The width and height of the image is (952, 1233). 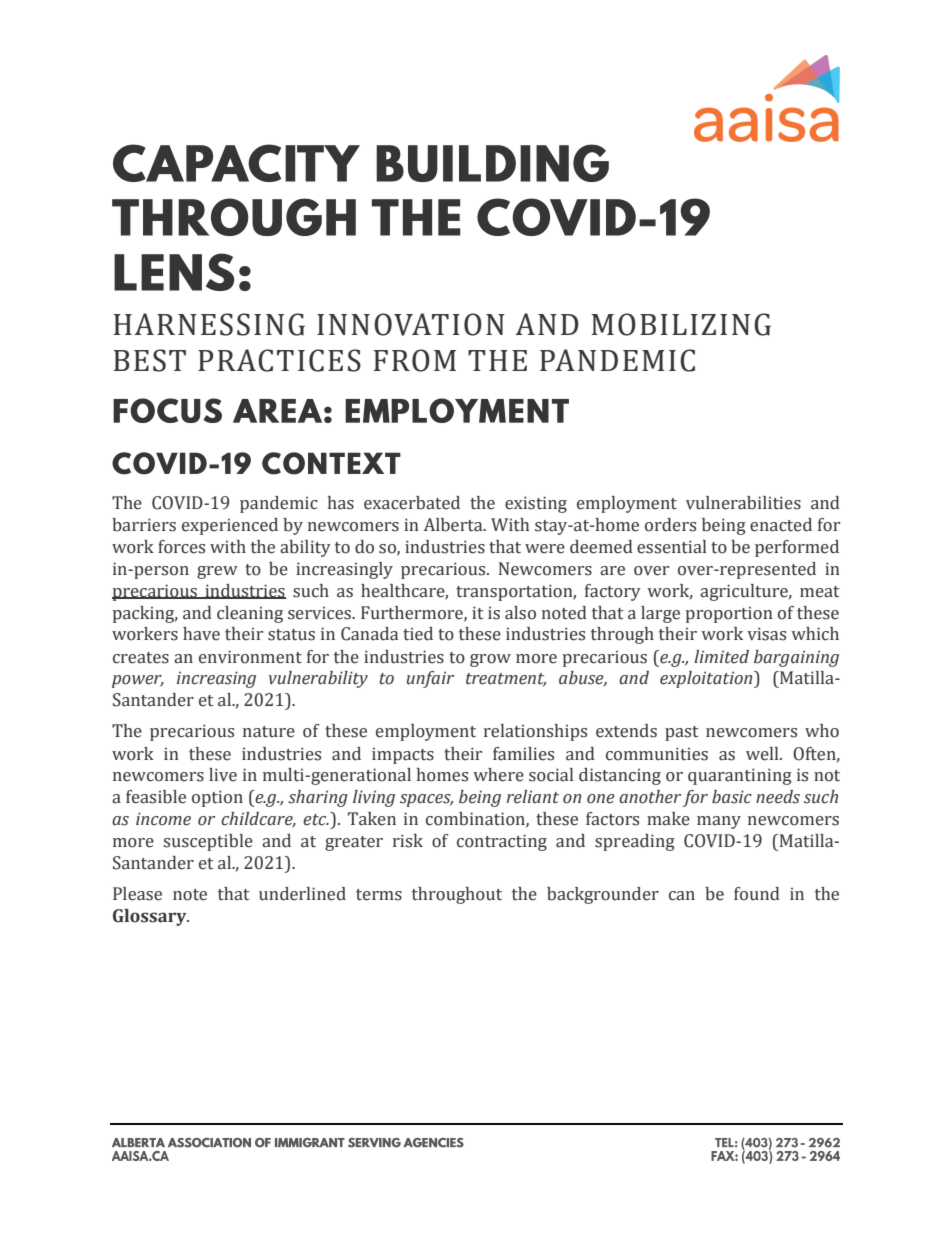 I want to click on HARNESSING, so click(x=209, y=324).
